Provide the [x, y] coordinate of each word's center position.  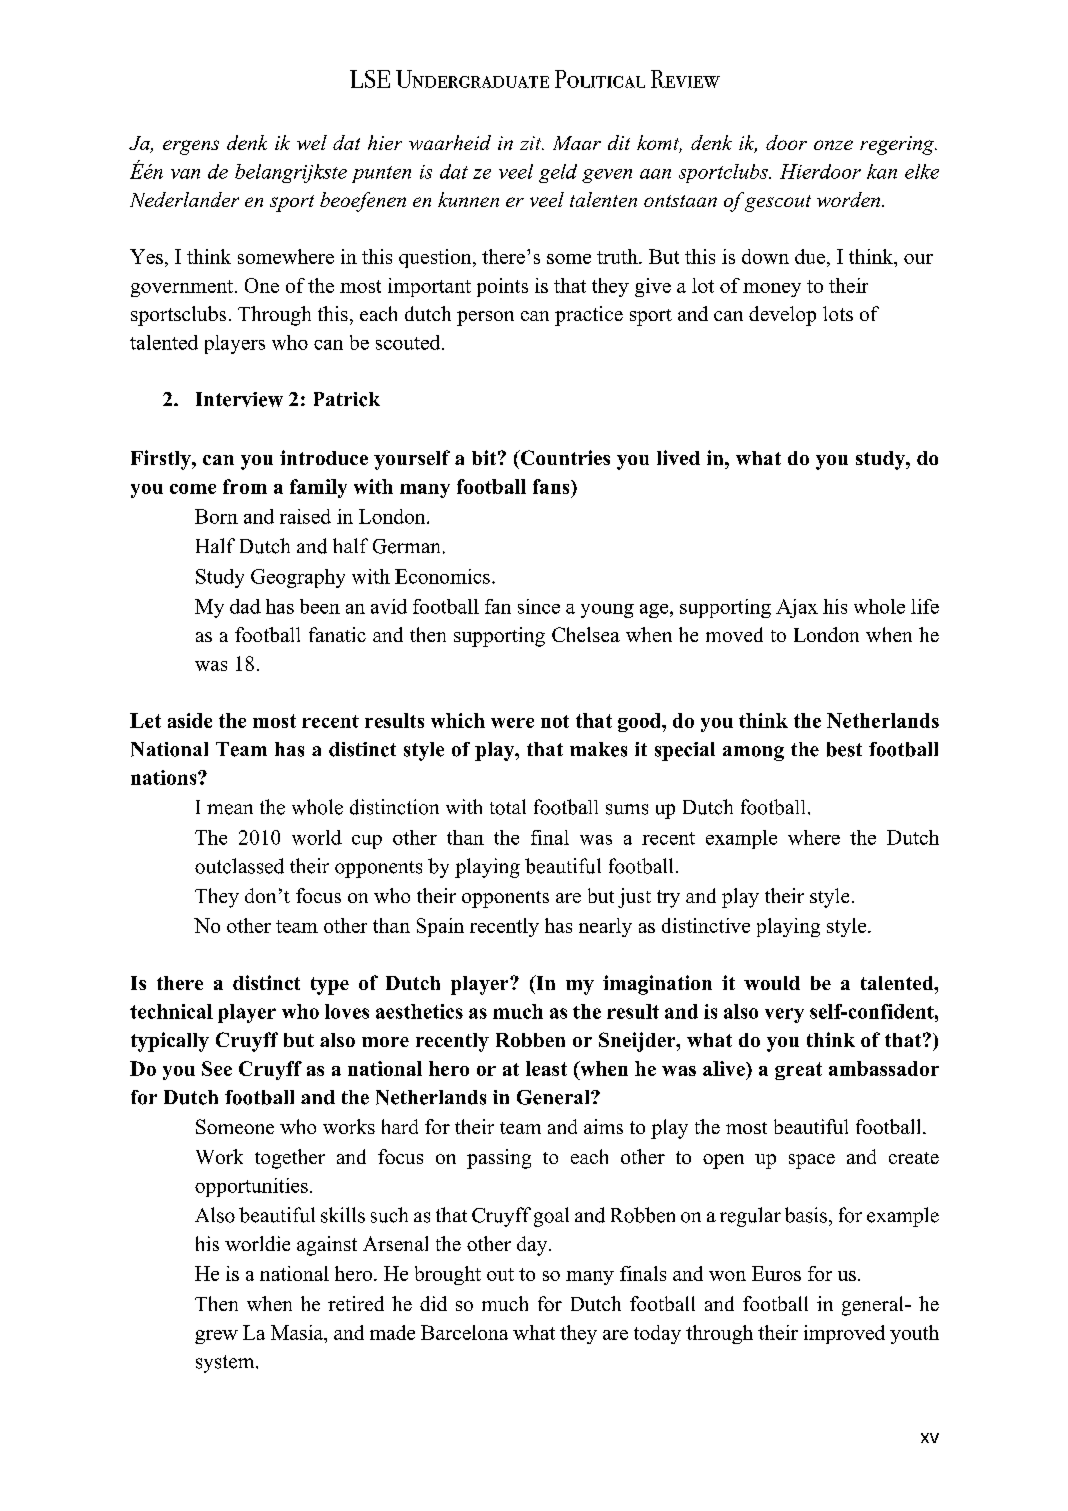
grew [216, 1337]
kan [882, 171]
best [844, 749]
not [555, 721]
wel [312, 142]
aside [190, 720]
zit [532, 143]
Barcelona [464, 1332]
